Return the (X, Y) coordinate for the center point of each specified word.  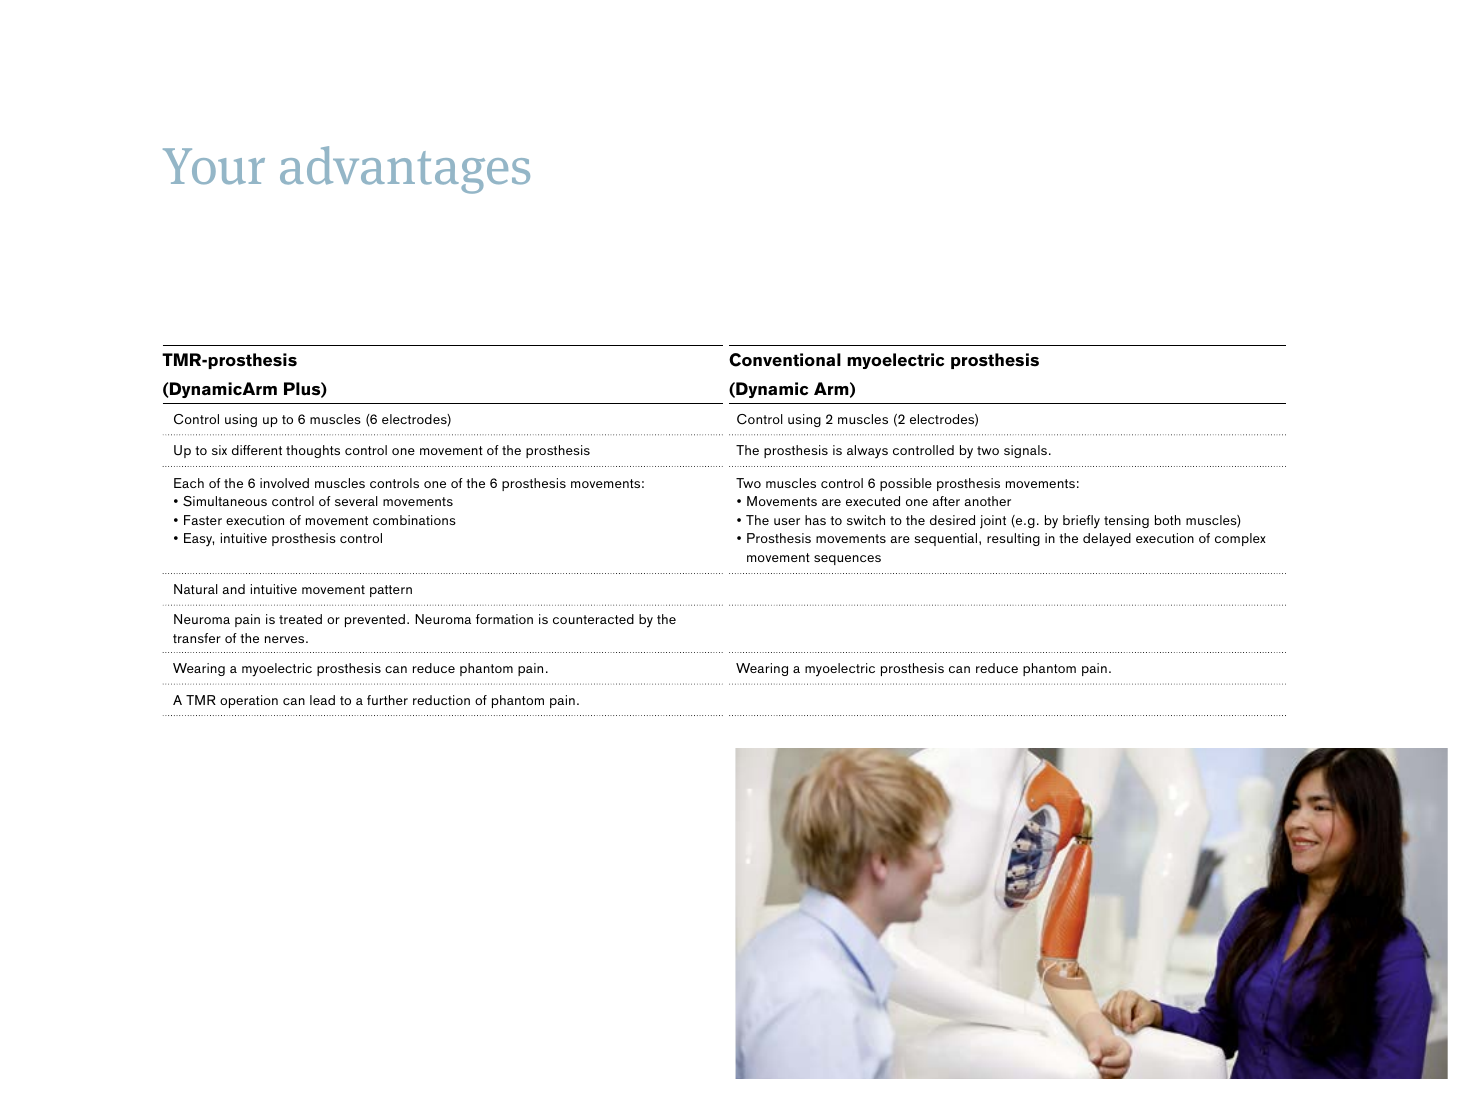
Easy (199, 540)
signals (1025, 451)
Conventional (785, 360)
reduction (441, 700)
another (987, 501)
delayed (1107, 540)
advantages (405, 170)
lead (322, 700)
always (867, 452)
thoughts (313, 451)
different (257, 450)
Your (214, 166)
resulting (1013, 539)
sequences (847, 560)
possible (906, 484)
